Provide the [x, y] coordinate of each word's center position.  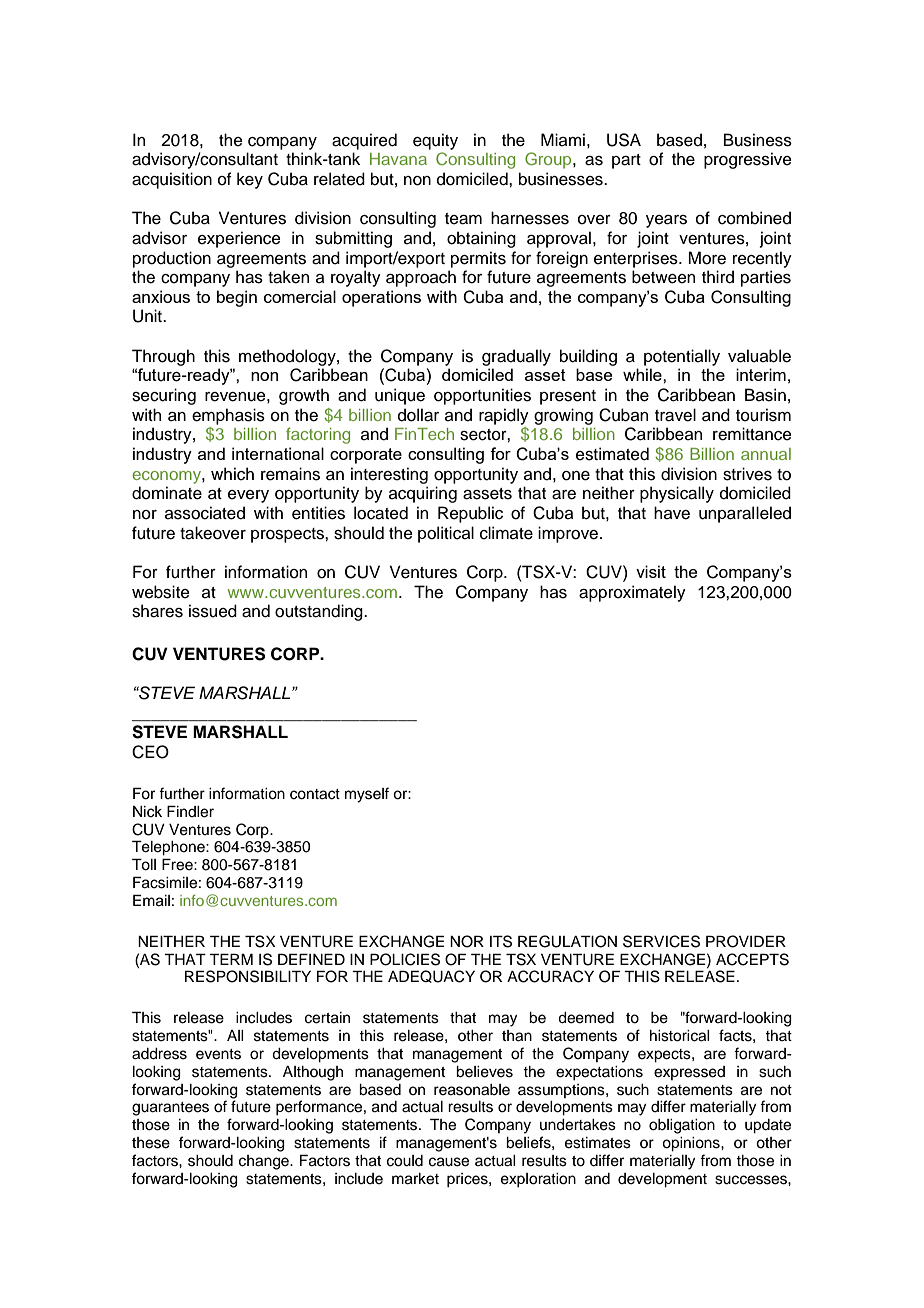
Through [163, 357]
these [151, 1143]
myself [367, 795]
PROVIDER [746, 941]
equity [435, 141]
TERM [231, 959]
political [446, 534]
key [250, 180]
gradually [516, 357]
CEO [150, 752]
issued [213, 611]
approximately [632, 593]
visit [651, 571]
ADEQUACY [431, 976]
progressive [748, 160]
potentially [682, 357]
